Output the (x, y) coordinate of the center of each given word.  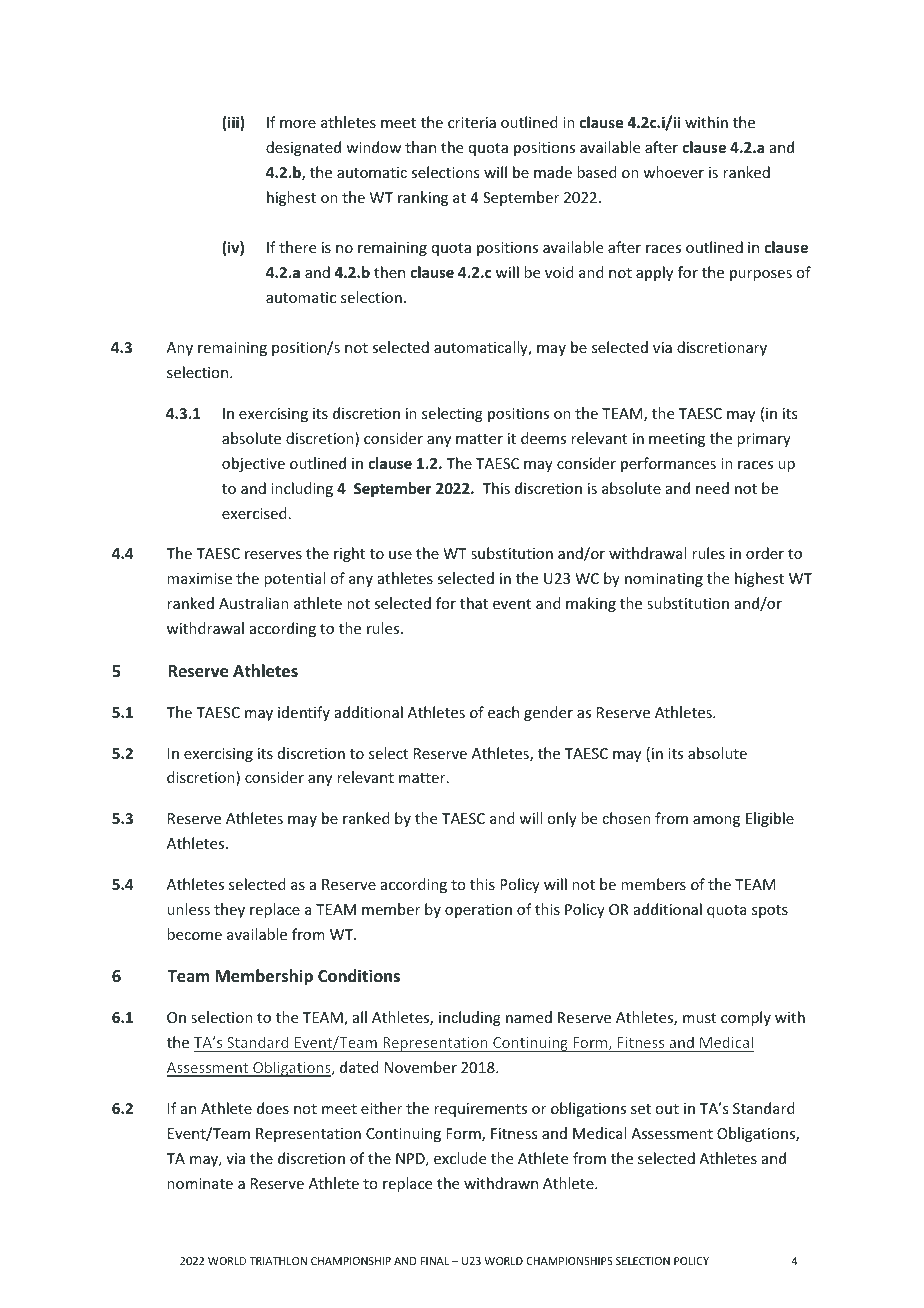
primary (764, 440)
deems (543, 438)
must (699, 1018)
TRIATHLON (278, 1261)
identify (304, 713)
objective (253, 464)
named (529, 1017)
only (562, 819)
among (716, 821)
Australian (254, 603)
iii (234, 123)
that (474, 603)
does (273, 1108)
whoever (673, 172)
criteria (472, 122)
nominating (664, 580)
